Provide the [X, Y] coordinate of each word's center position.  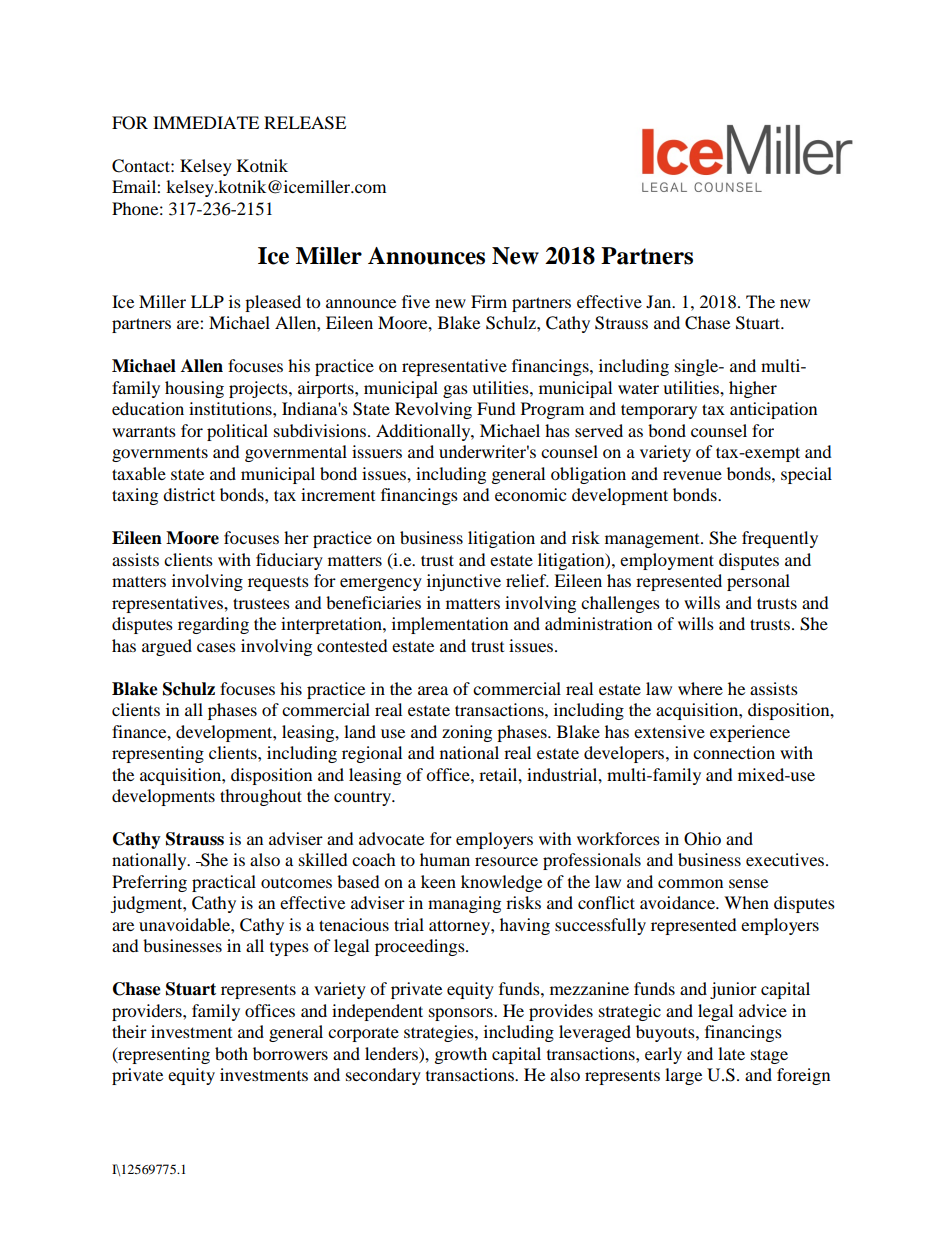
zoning [467, 733]
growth [461, 1055]
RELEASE [305, 123]
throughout [261, 797]
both [231, 1053]
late [731, 1053]
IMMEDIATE [206, 122]
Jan [660, 301]
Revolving [433, 410]
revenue [692, 475]
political [237, 432]
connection [734, 752]
